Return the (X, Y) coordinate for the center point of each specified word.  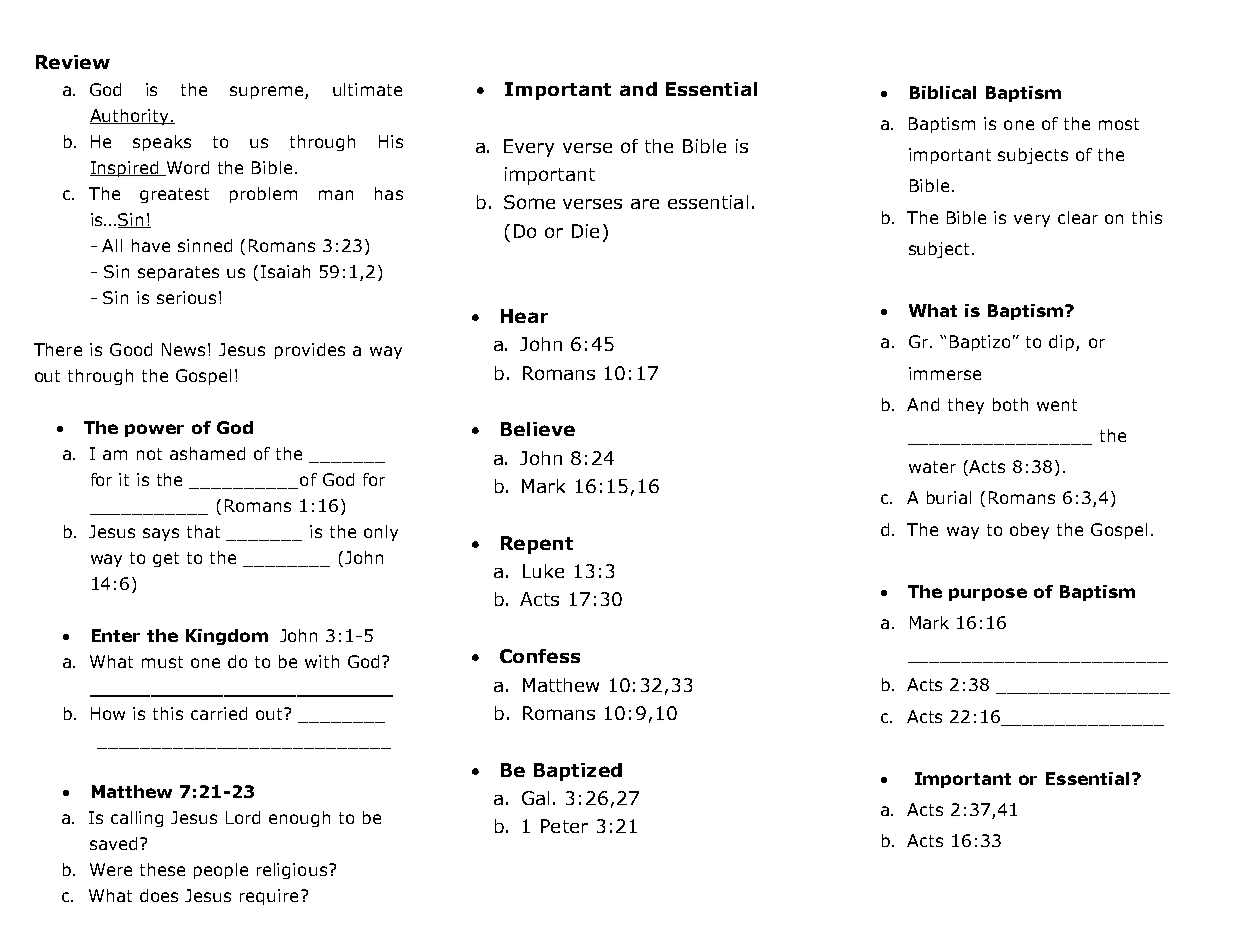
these (162, 869)
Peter (564, 826)
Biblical (943, 92)
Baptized (578, 772)
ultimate (367, 89)
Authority (130, 117)
